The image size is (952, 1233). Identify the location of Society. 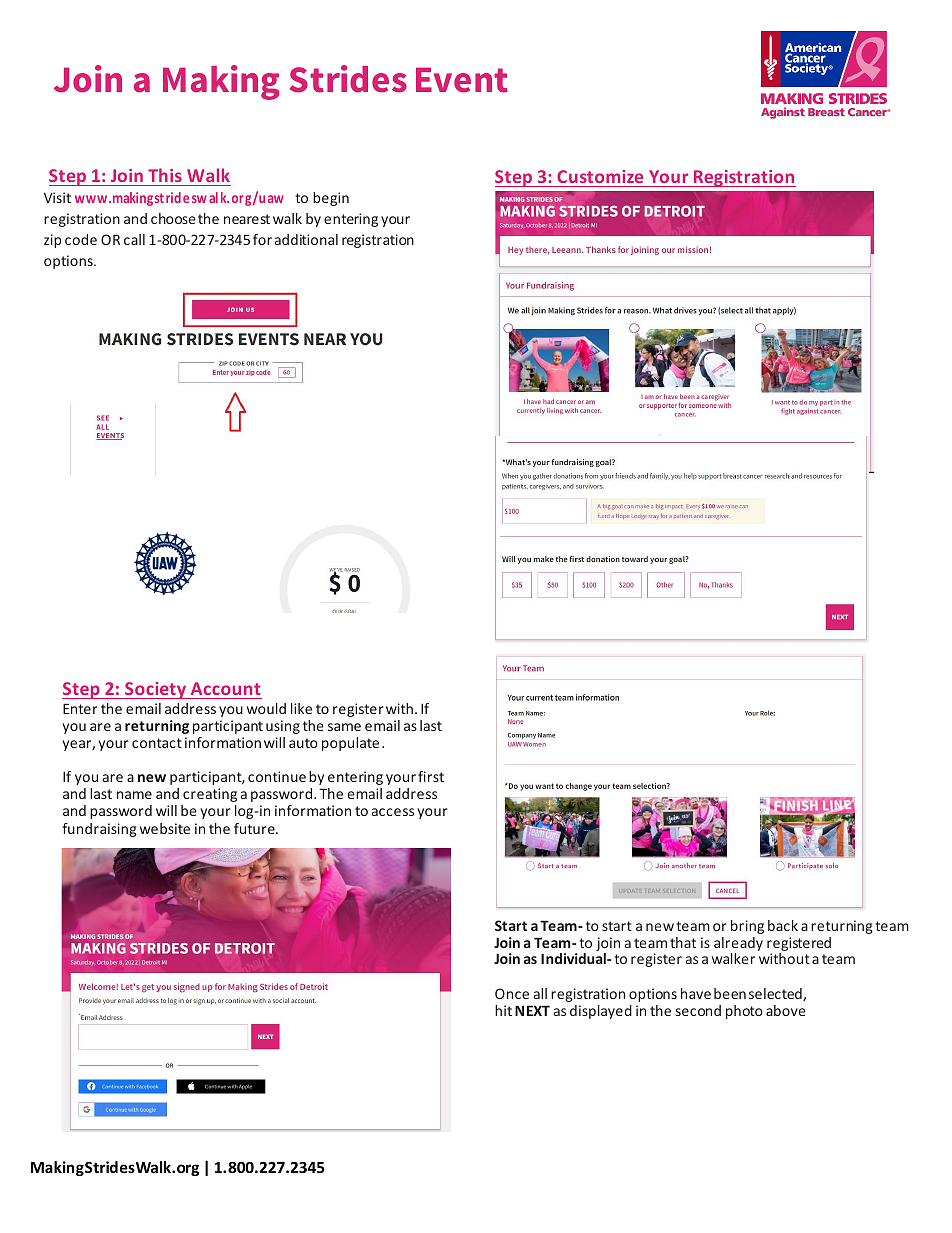
(156, 690).
